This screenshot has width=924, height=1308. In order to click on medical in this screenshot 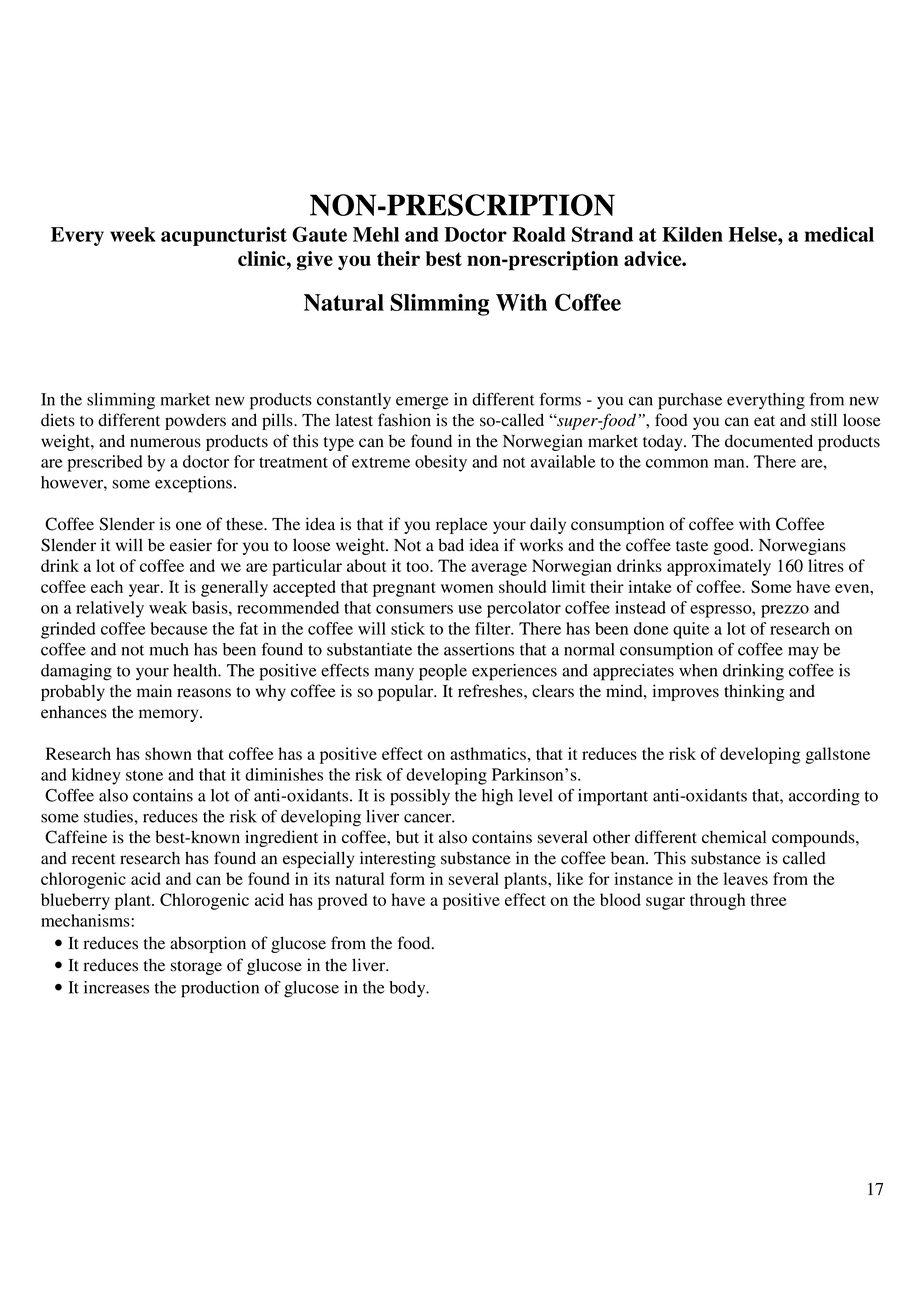, I will do `click(839, 234)`.
